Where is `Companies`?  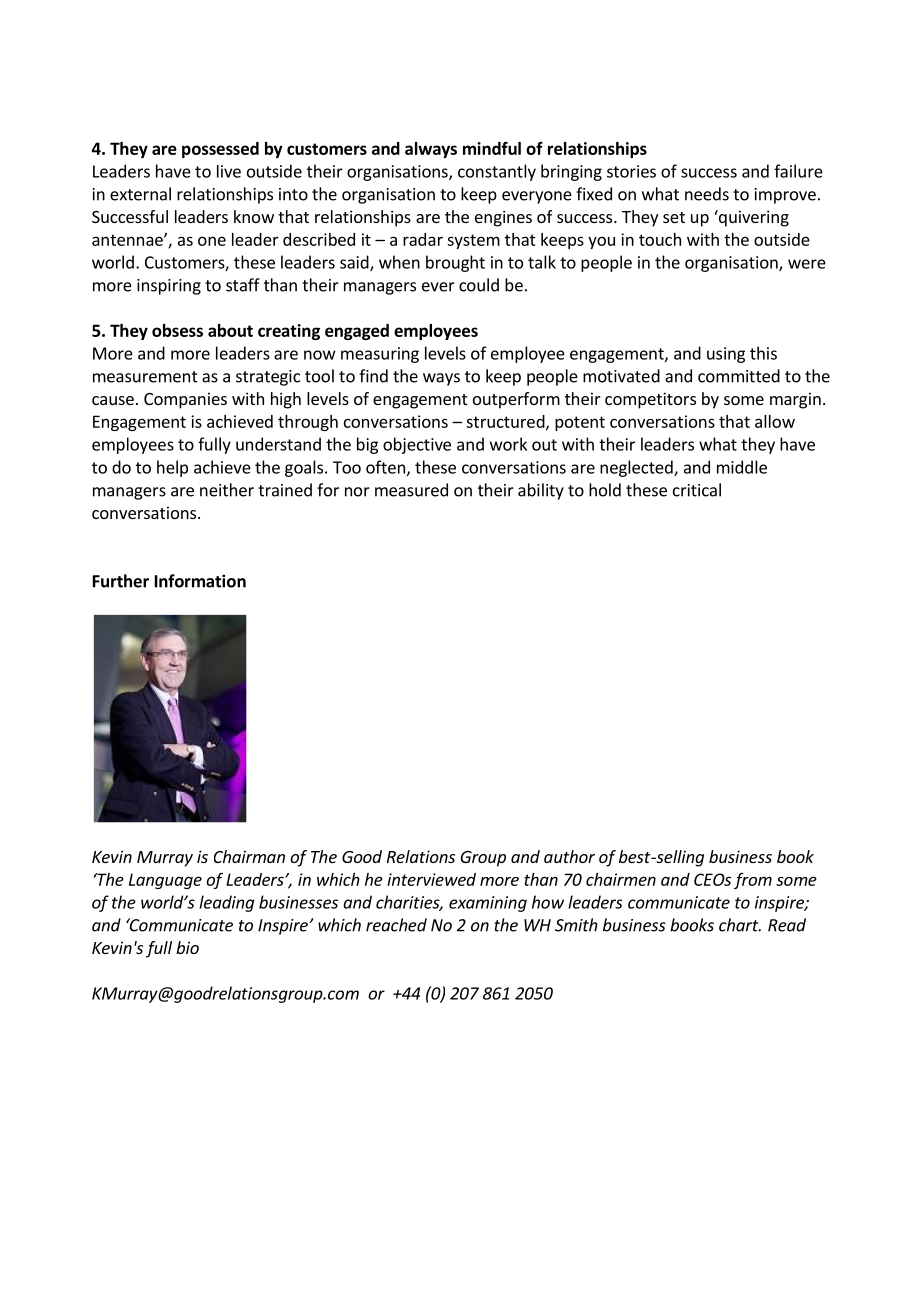
Companies is located at coordinates (185, 400).
